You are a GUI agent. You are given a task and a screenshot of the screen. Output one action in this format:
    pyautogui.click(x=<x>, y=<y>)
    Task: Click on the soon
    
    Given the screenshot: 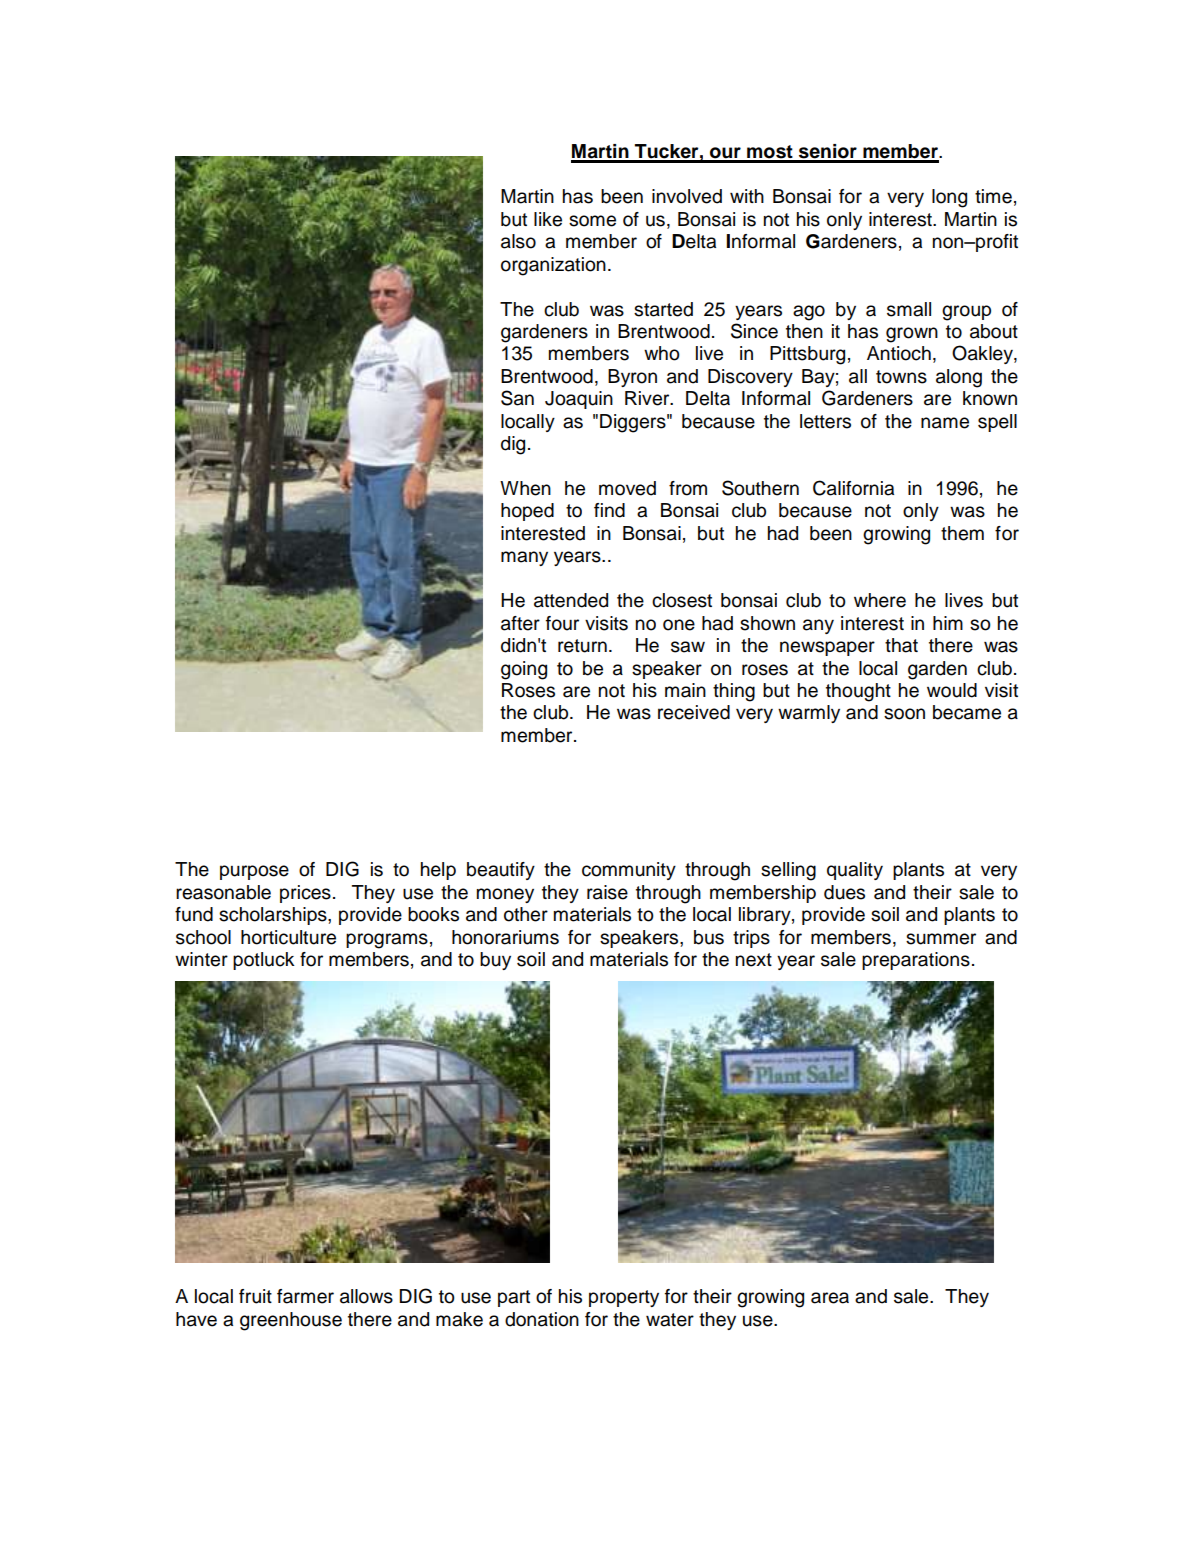 What is the action you would take?
    pyautogui.click(x=904, y=714)
